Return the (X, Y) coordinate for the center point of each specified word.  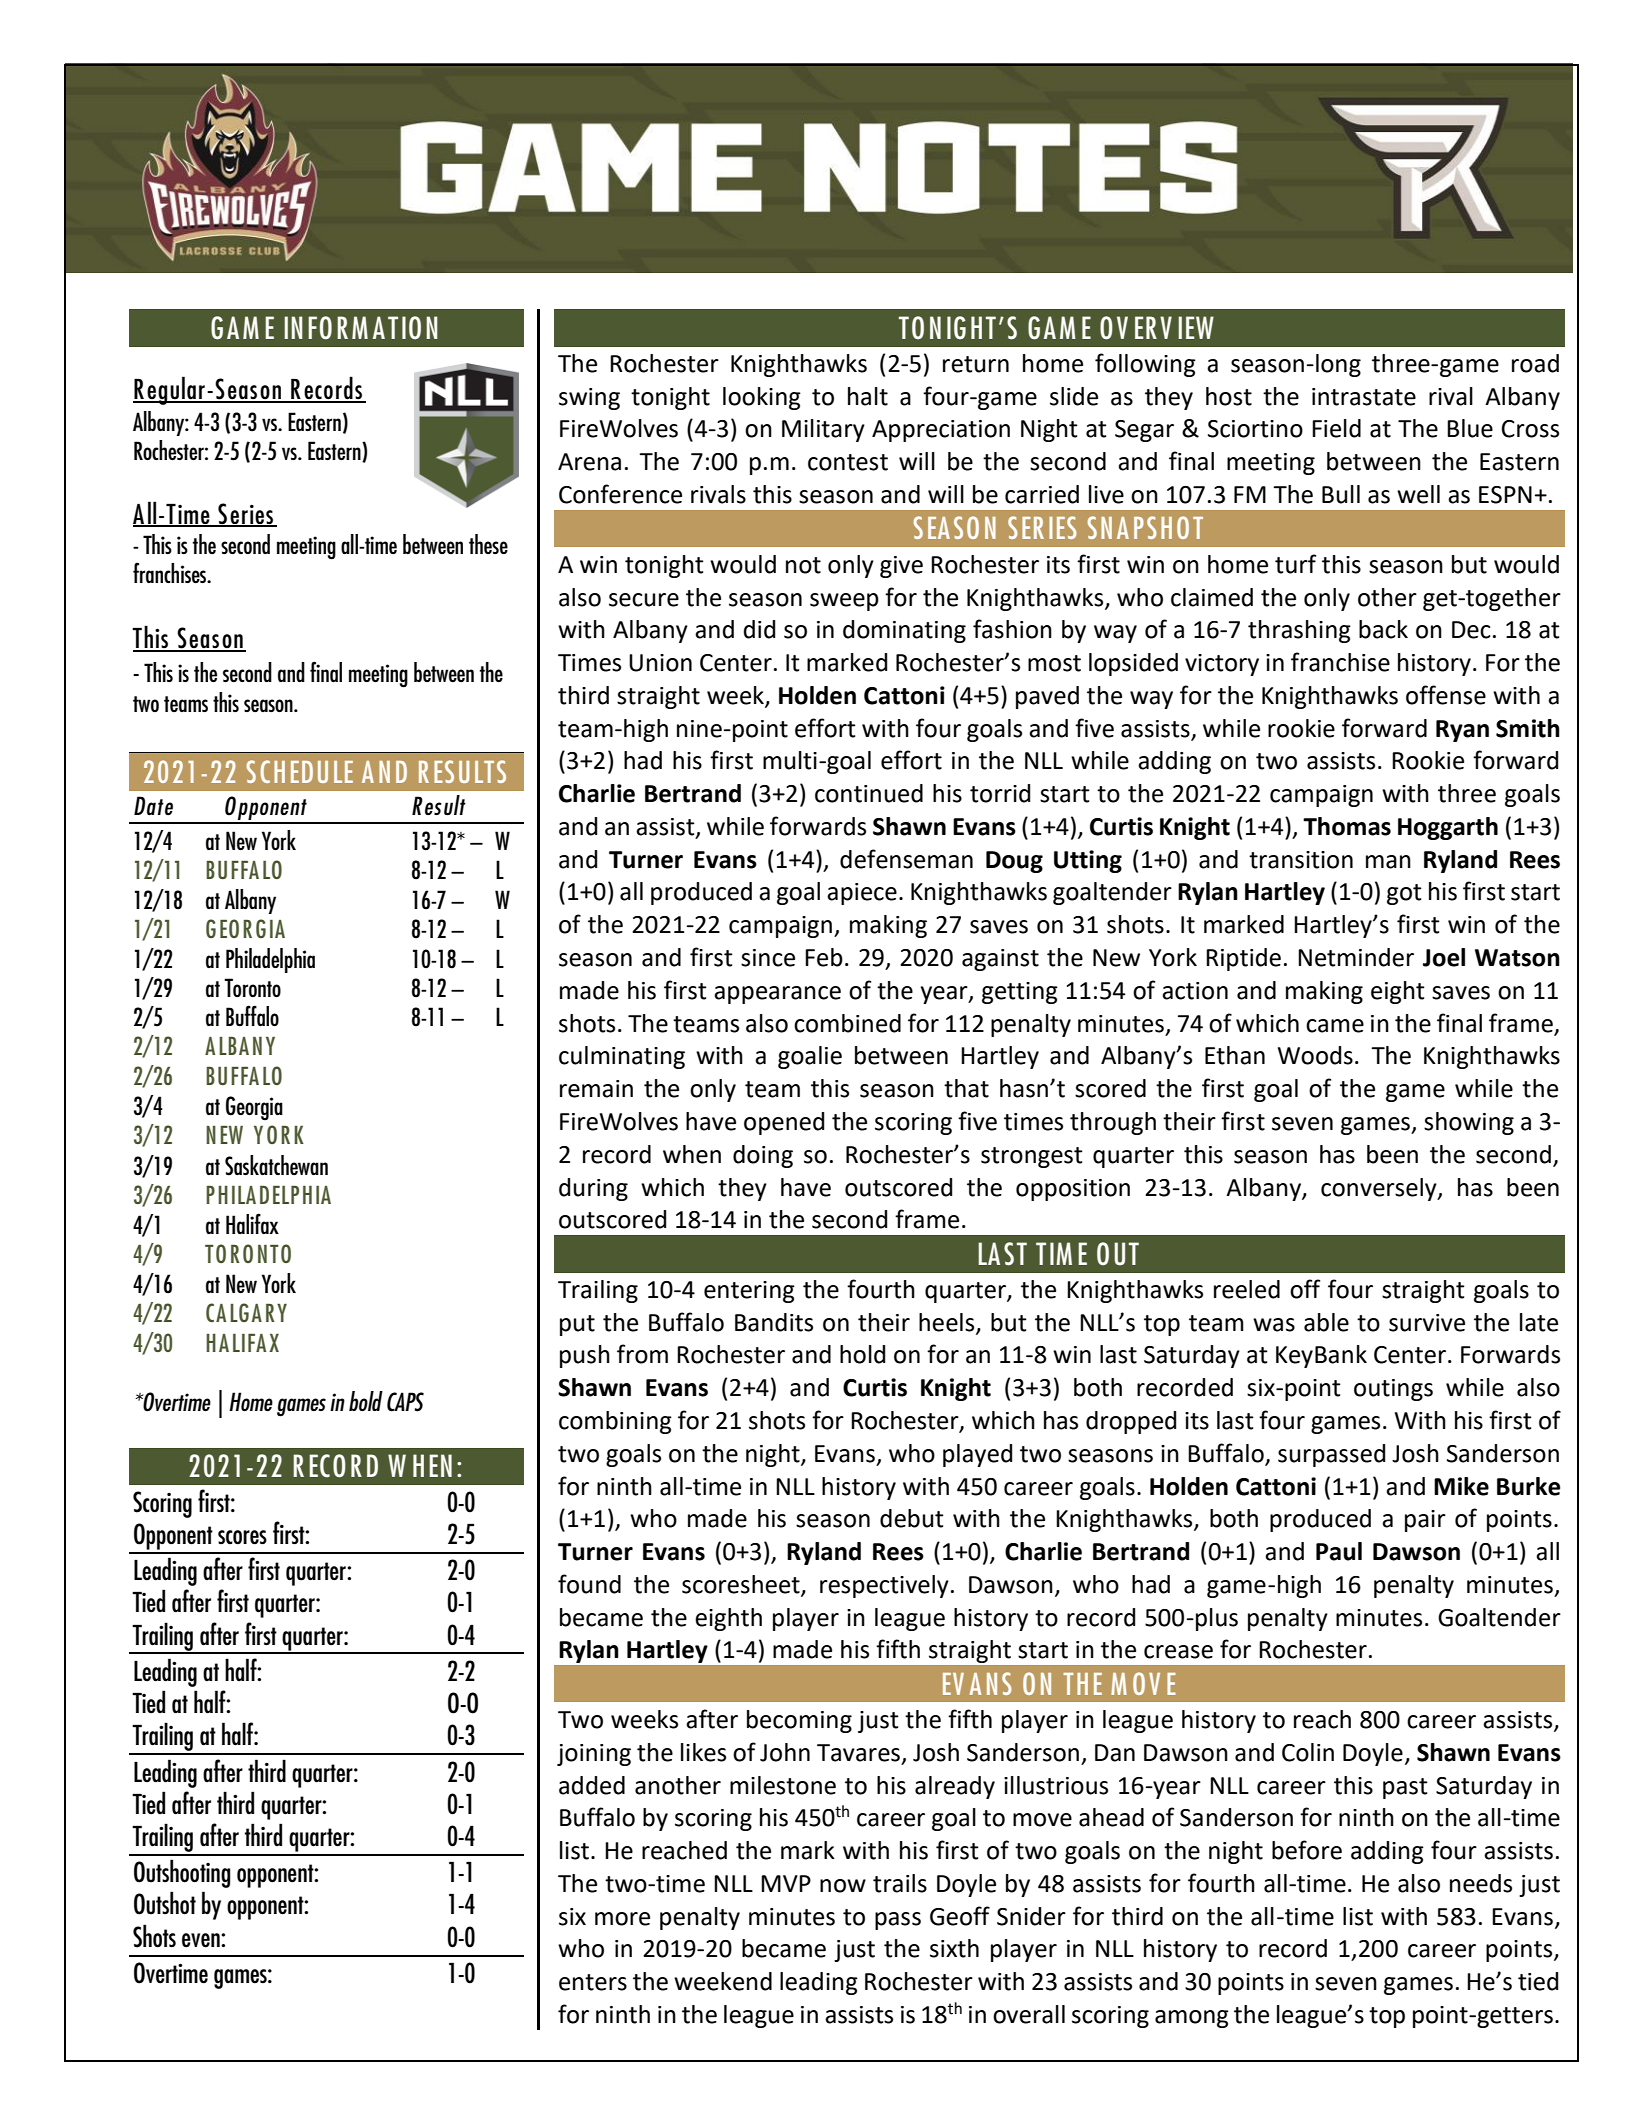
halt (868, 396)
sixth (954, 1948)
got (1404, 894)
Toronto (252, 987)
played (977, 1455)
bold (366, 1401)
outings (1393, 1390)
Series (246, 514)
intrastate (1364, 397)
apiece (862, 894)
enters (593, 1982)
